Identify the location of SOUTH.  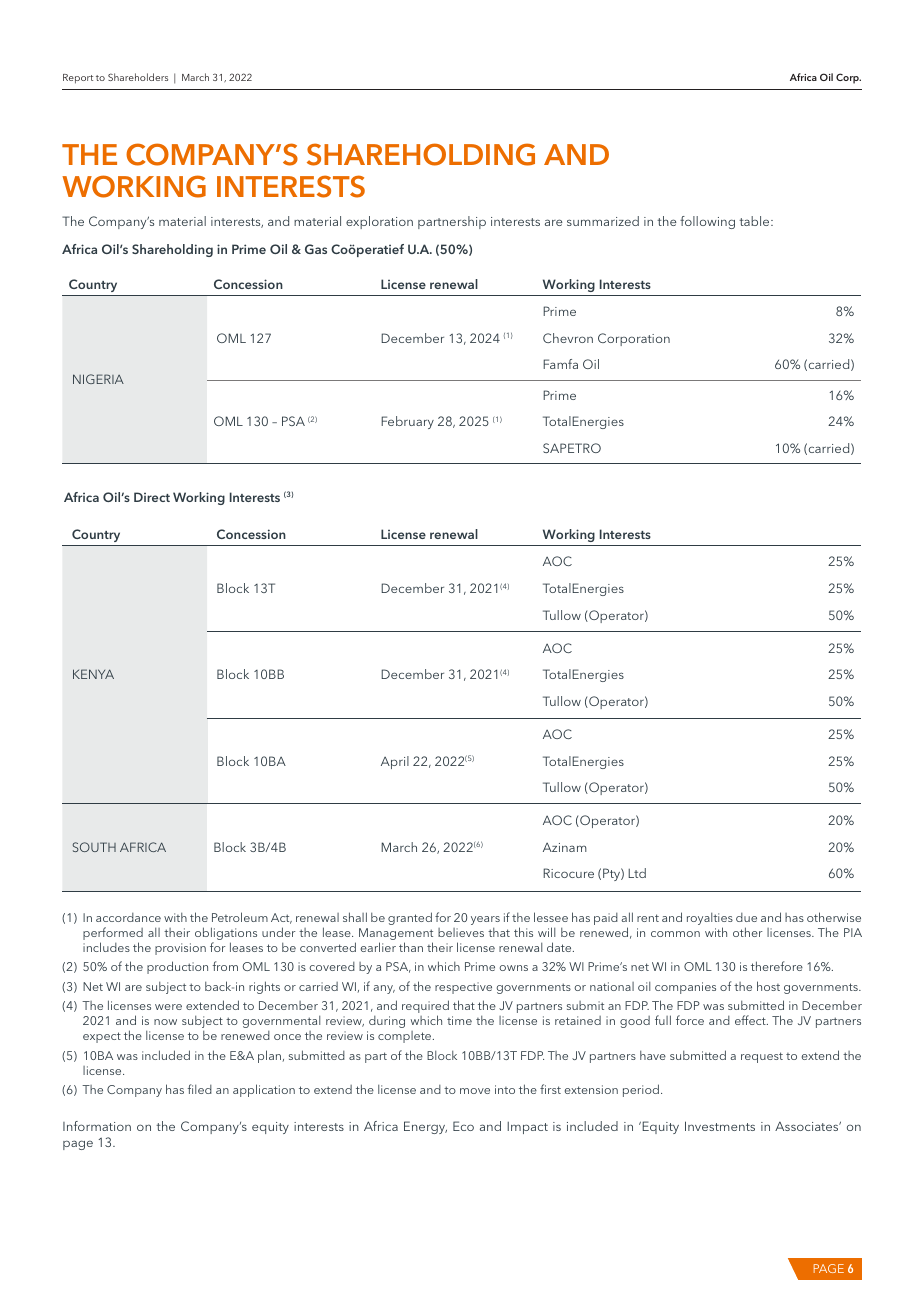
(94, 847).
